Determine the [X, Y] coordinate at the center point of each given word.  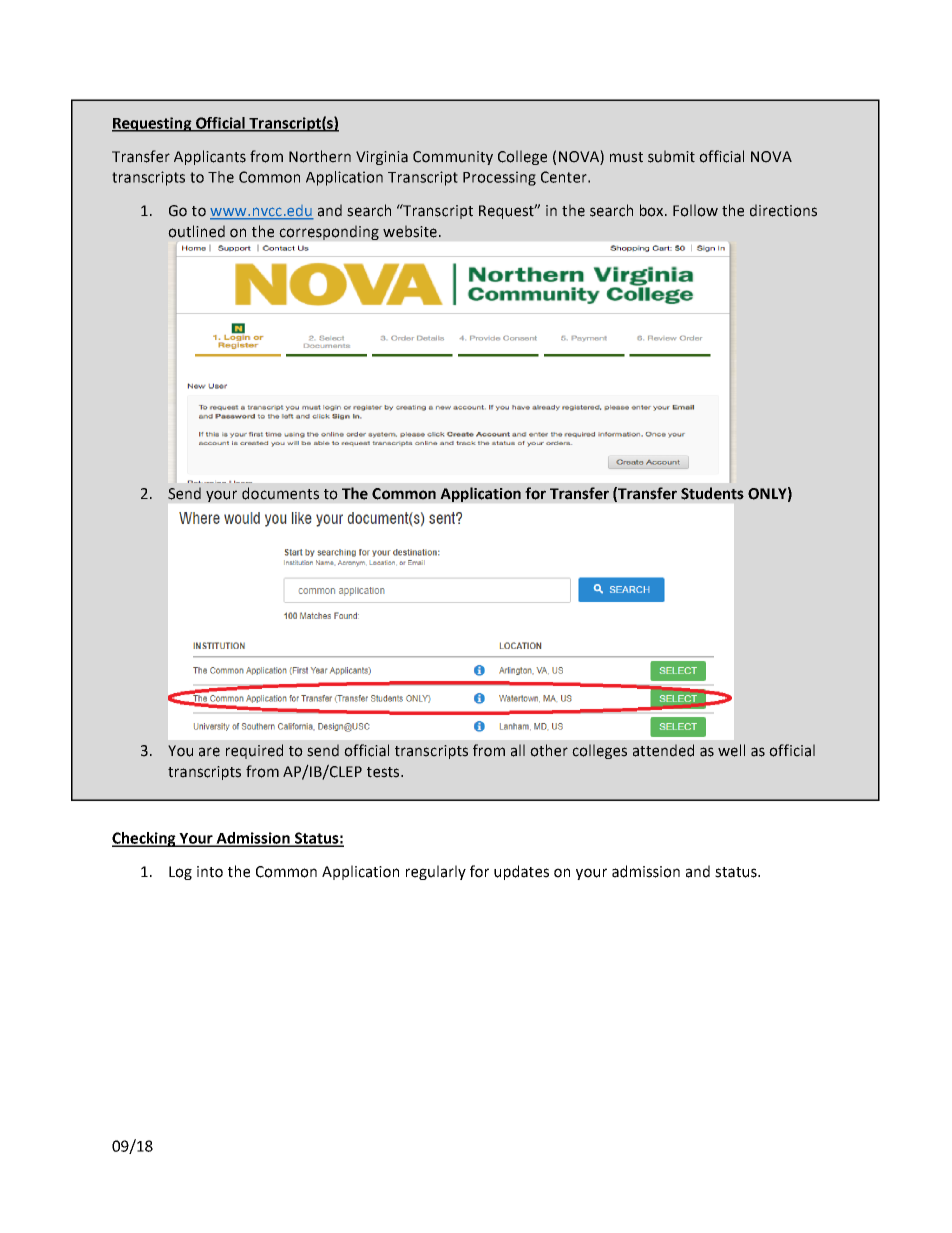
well [731, 750]
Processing [499, 178]
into [210, 872]
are [209, 752]
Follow [695, 210]
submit [671, 156]
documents [280, 493]
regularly [436, 872]
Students [712, 493]
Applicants [210, 157]
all [518, 750]
